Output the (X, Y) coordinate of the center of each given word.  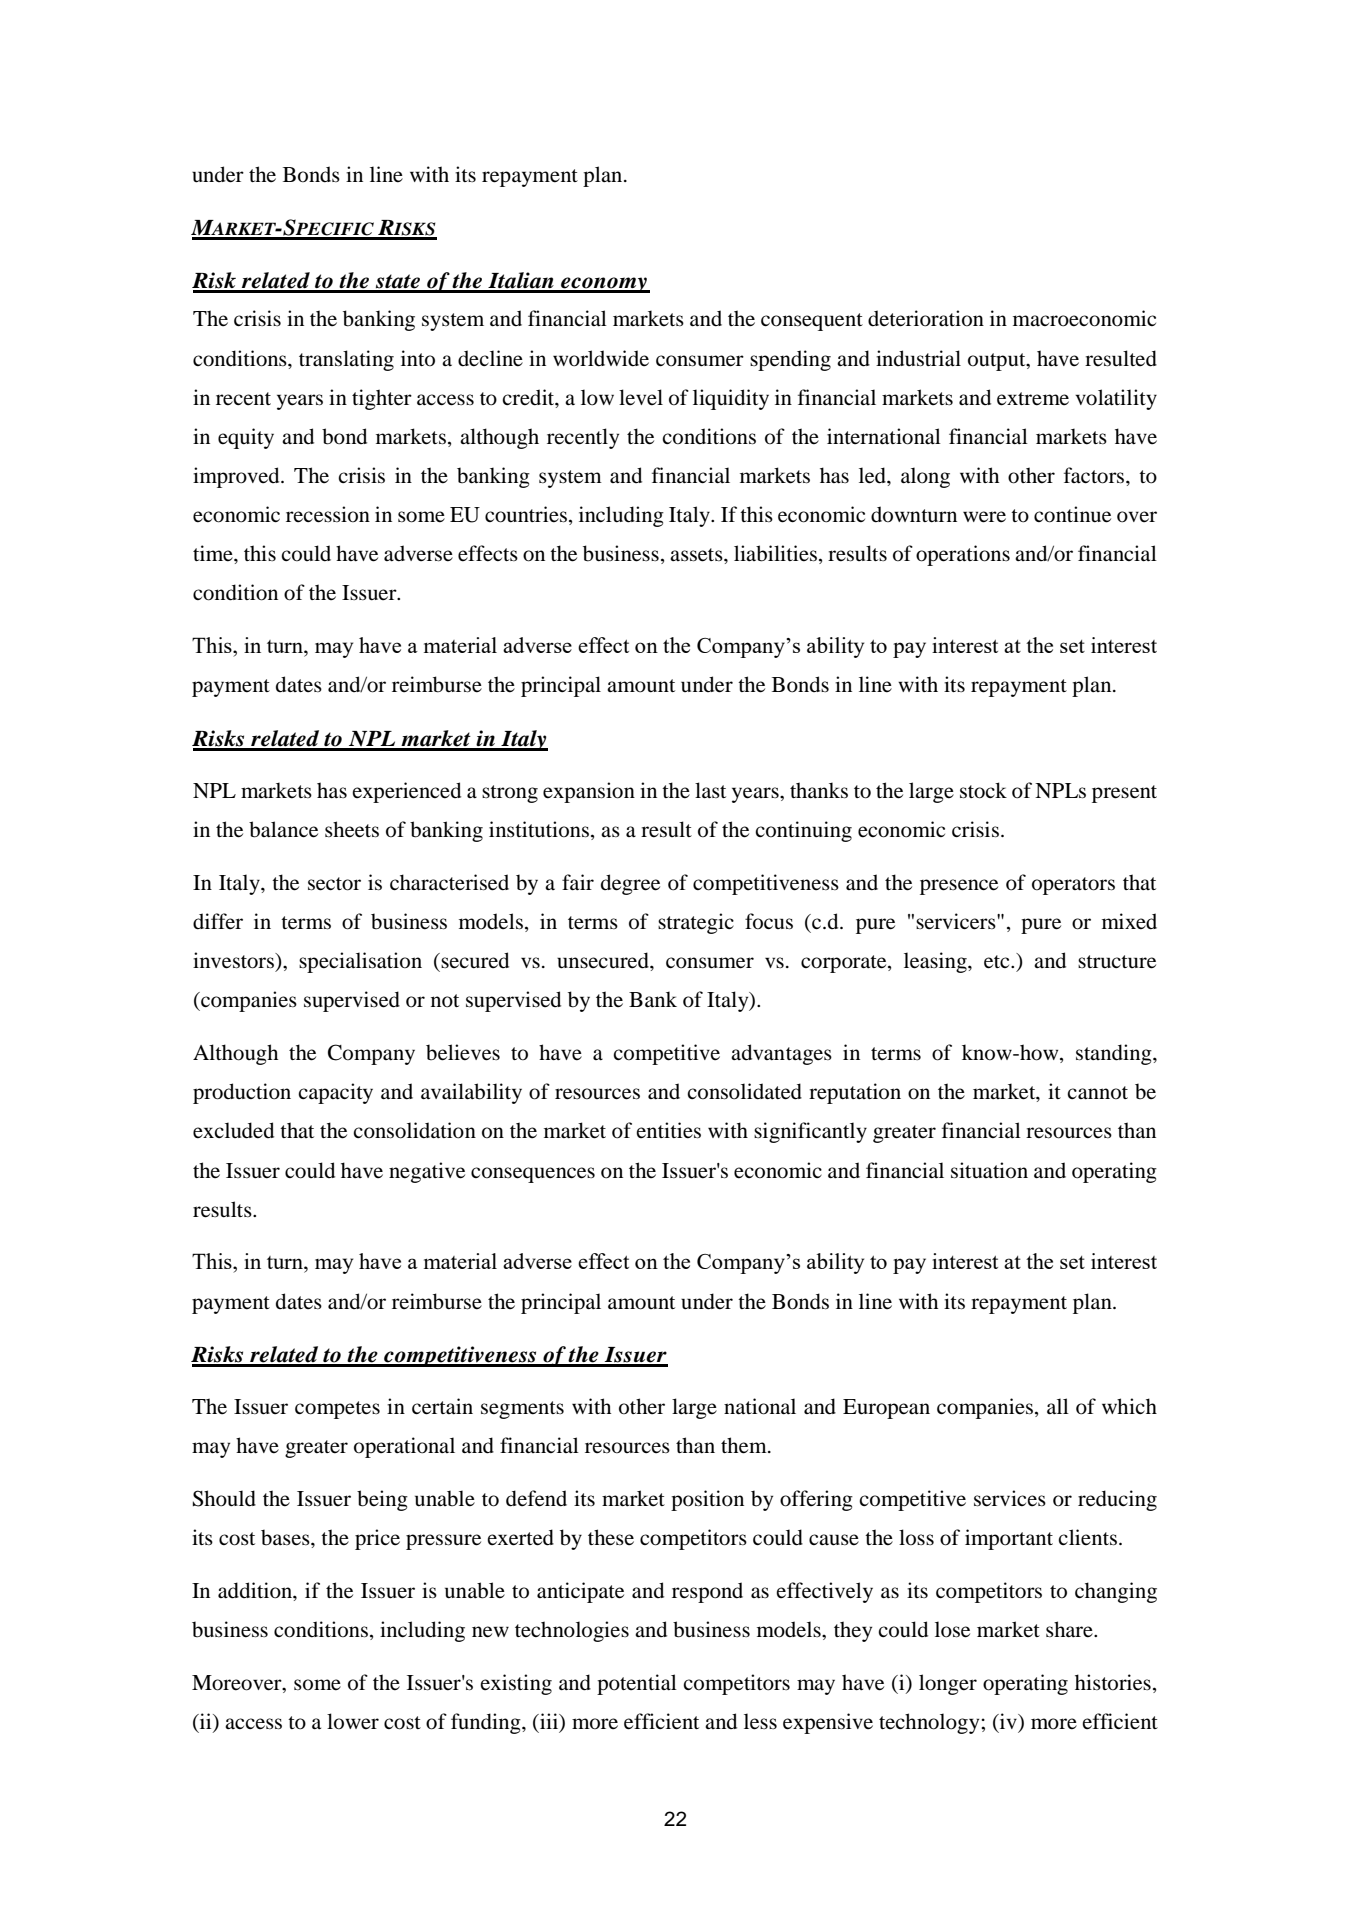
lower (353, 1721)
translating (346, 360)
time (214, 553)
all (1058, 1406)
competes (337, 1410)
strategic (696, 923)
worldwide (601, 358)
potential (637, 1684)
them (745, 1445)
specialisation (360, 962)
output (998, 362)
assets (697, 555)
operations (963, 555)
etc (998, 962)
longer (948, 1684)
